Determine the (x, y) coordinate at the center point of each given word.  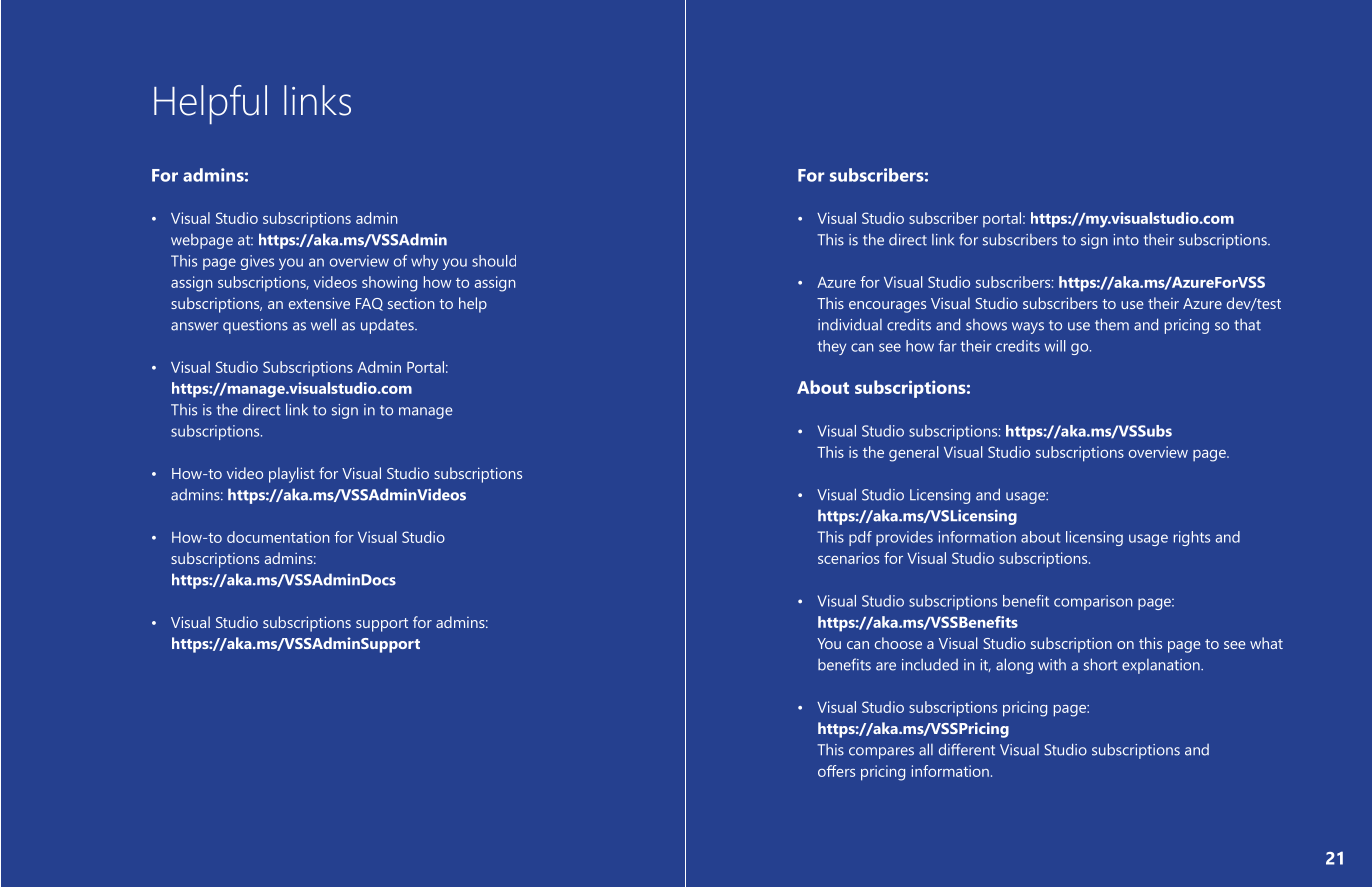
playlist (292, 475)
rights (1192, 538)
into (1126, 240)
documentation (278, 537)
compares (881, 753)
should (494, 261)
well (323, 324)
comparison (1093, 602)
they (831, 347)
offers (836, 771)
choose (898, 643)
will (1055, 346)
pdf (860, 538)
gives (257, 262)
